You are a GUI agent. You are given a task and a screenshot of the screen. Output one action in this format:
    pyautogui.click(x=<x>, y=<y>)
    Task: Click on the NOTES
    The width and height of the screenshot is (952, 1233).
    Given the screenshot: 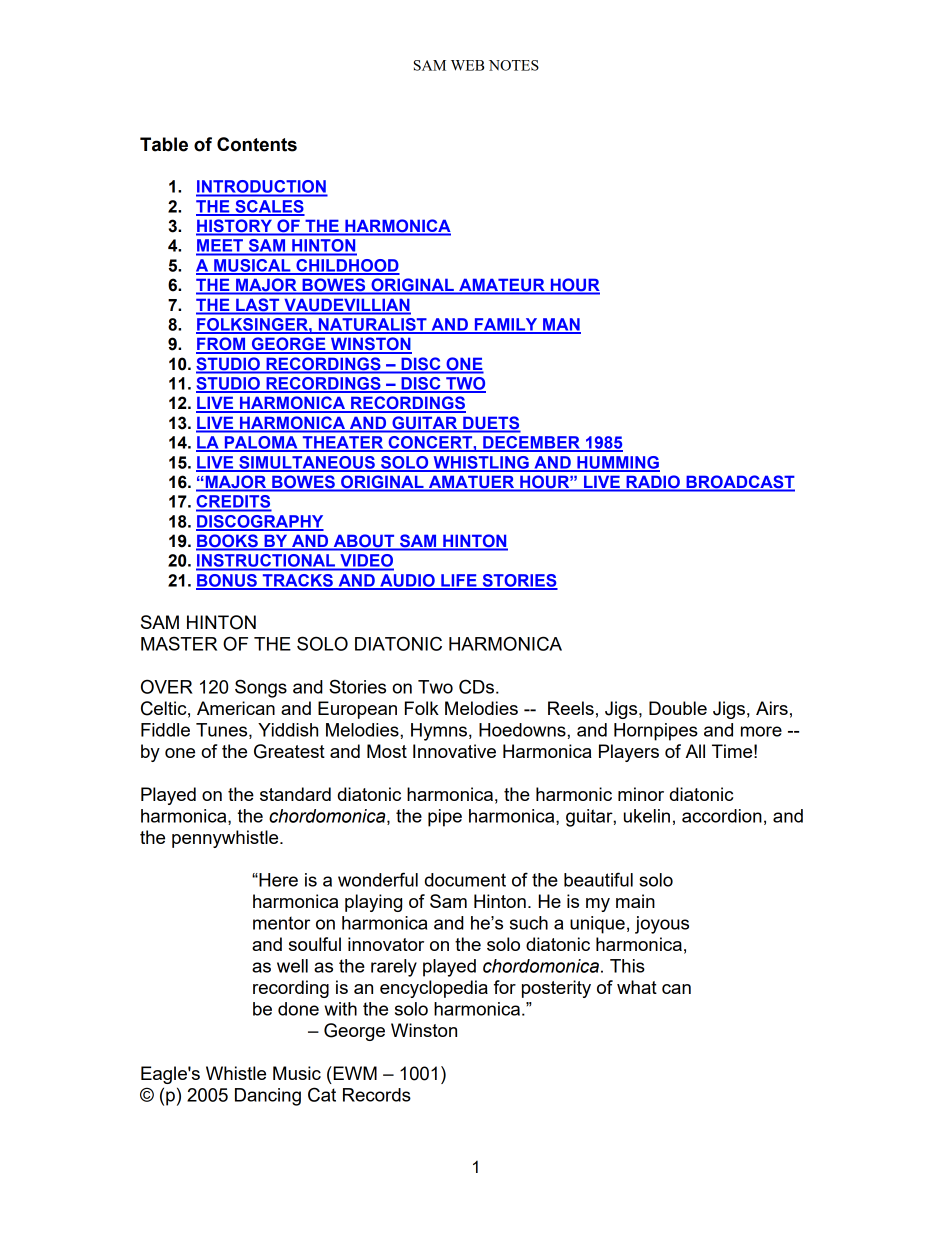 What is the action you would take?
    pyautogui.click(x=514, y=65)
